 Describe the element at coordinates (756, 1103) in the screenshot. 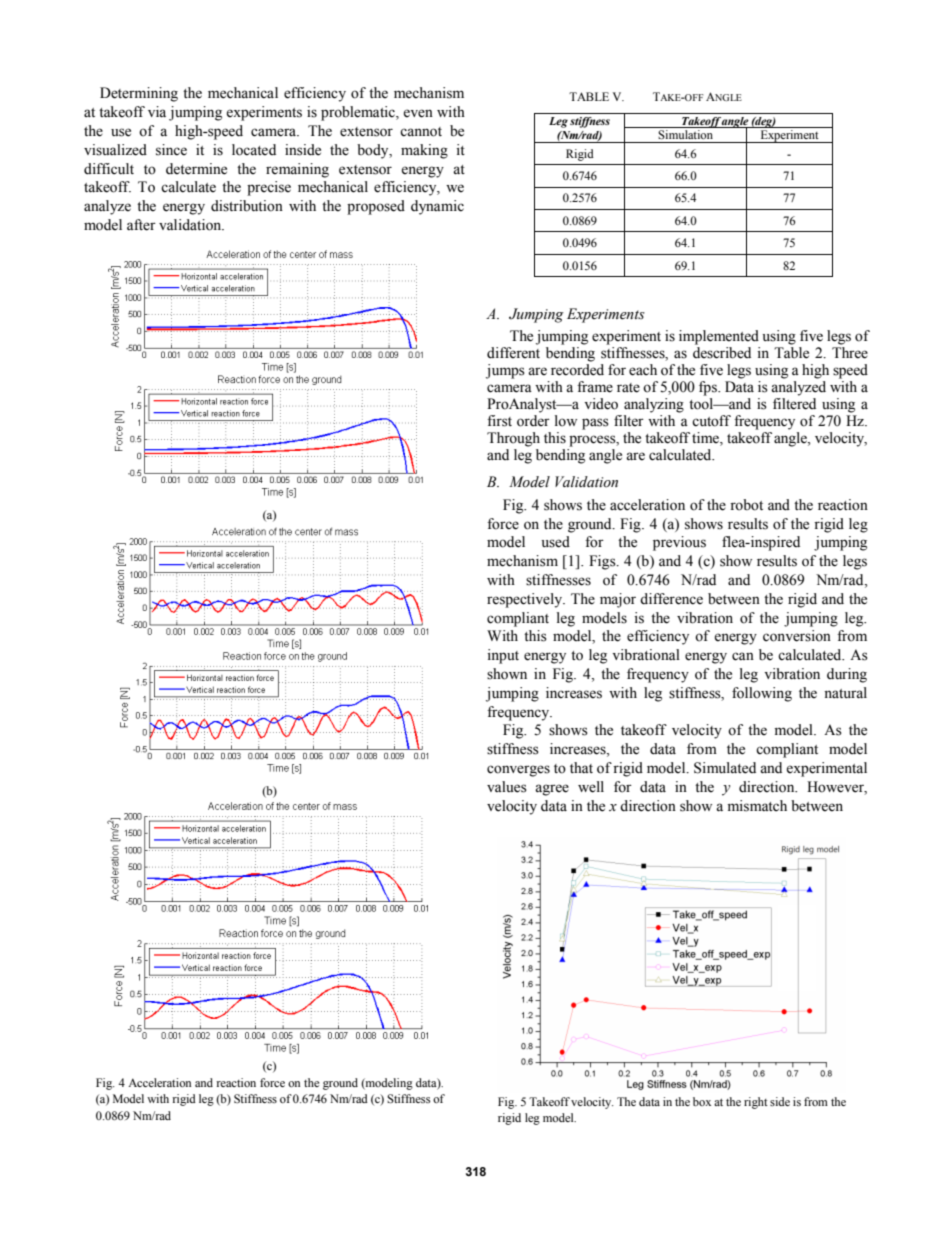

I see `right` at that location.
